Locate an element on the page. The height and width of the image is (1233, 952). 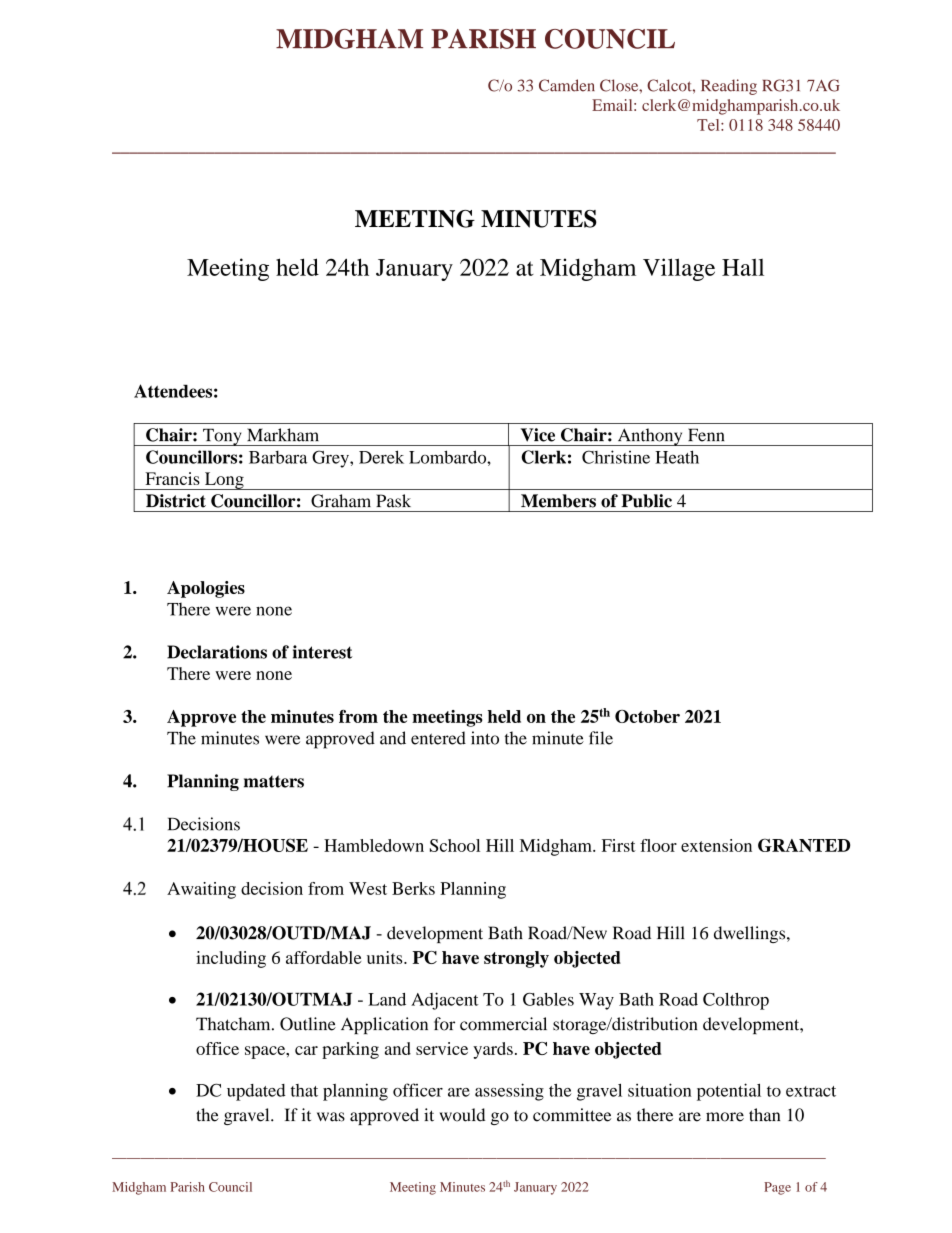
Fenn is located at coordinates (706, 435).
